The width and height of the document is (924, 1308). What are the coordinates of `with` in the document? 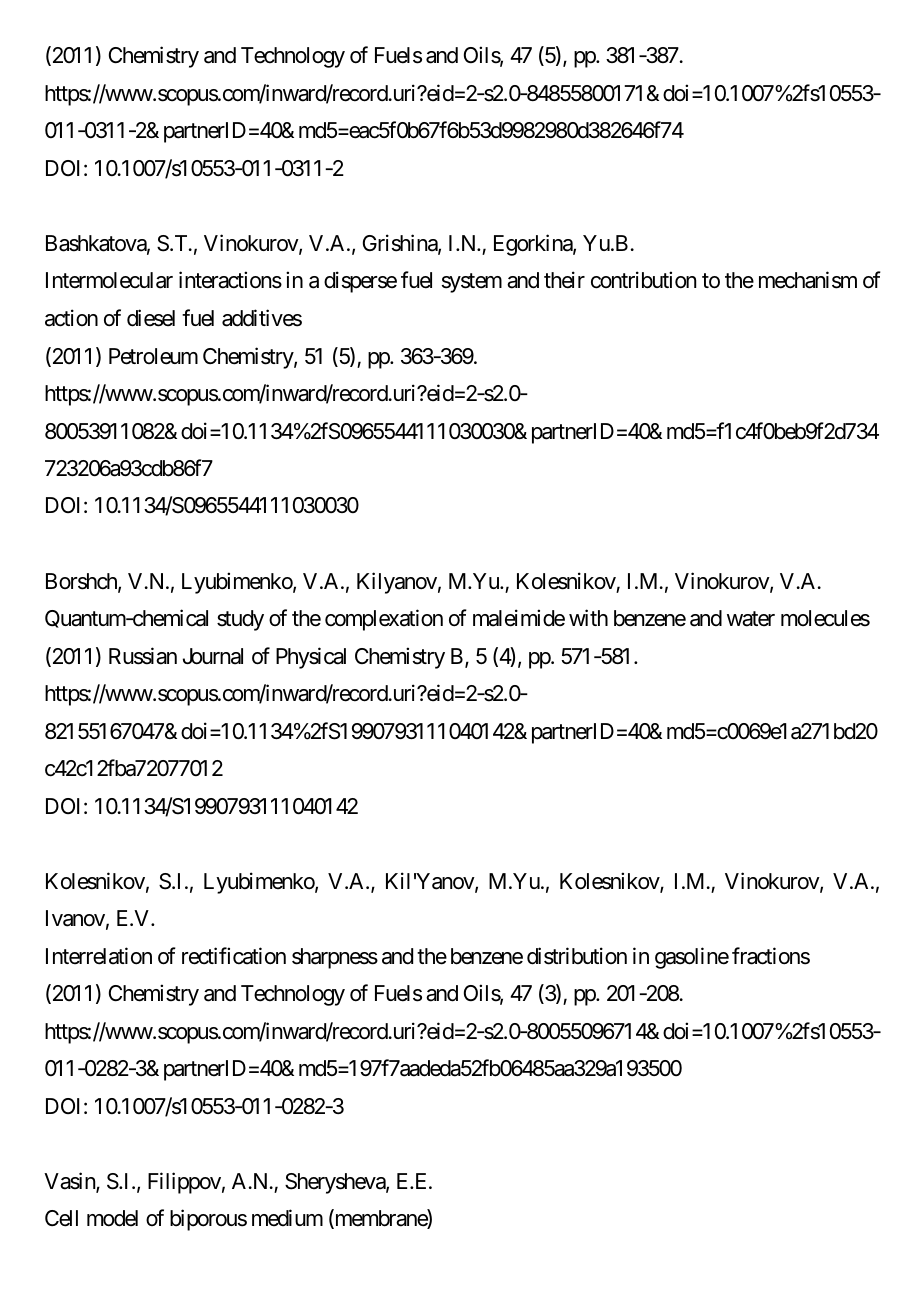 It's located at (588, 617).
